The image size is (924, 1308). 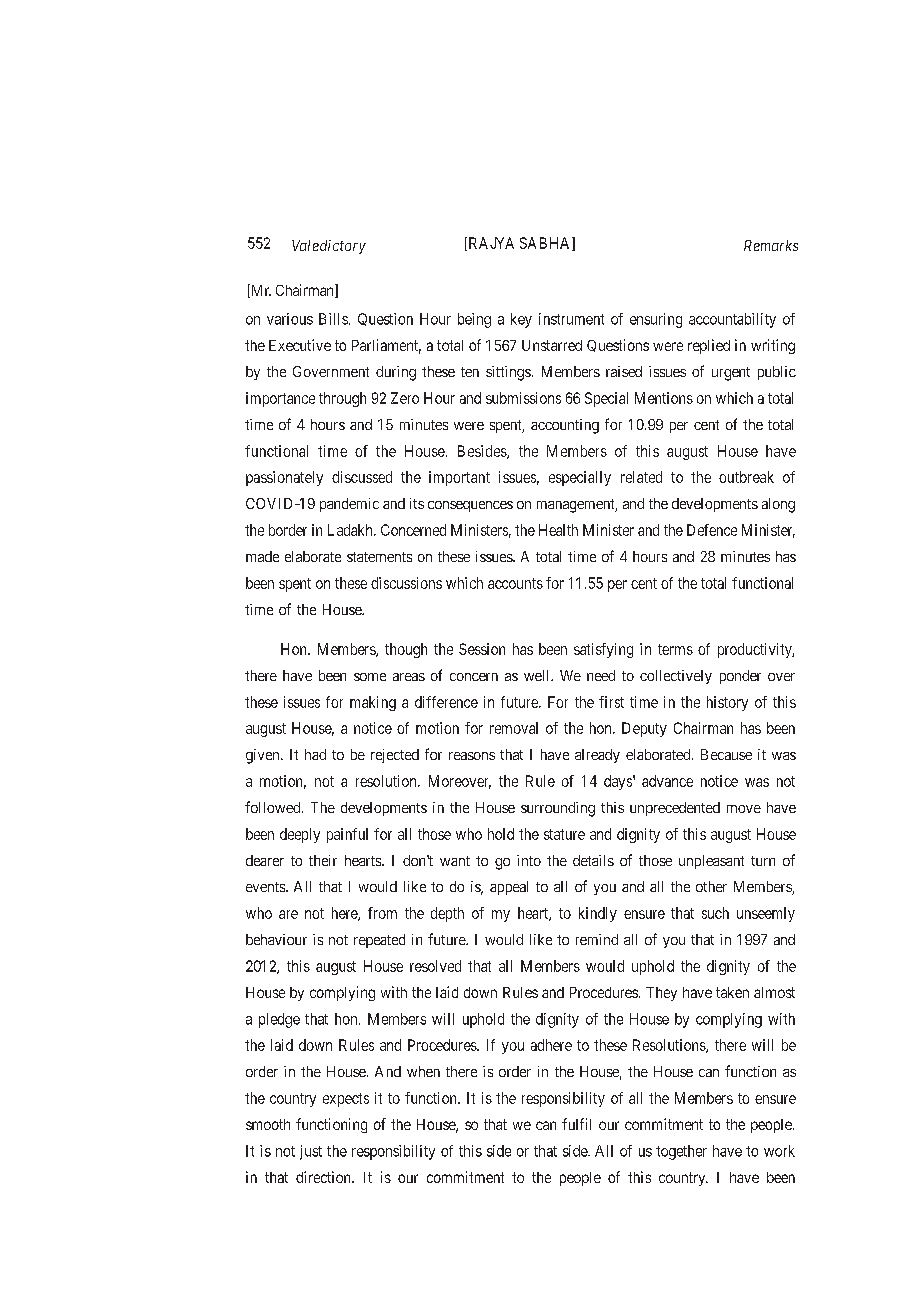 I want to click on outbreak, so click(x=746, y=477).
